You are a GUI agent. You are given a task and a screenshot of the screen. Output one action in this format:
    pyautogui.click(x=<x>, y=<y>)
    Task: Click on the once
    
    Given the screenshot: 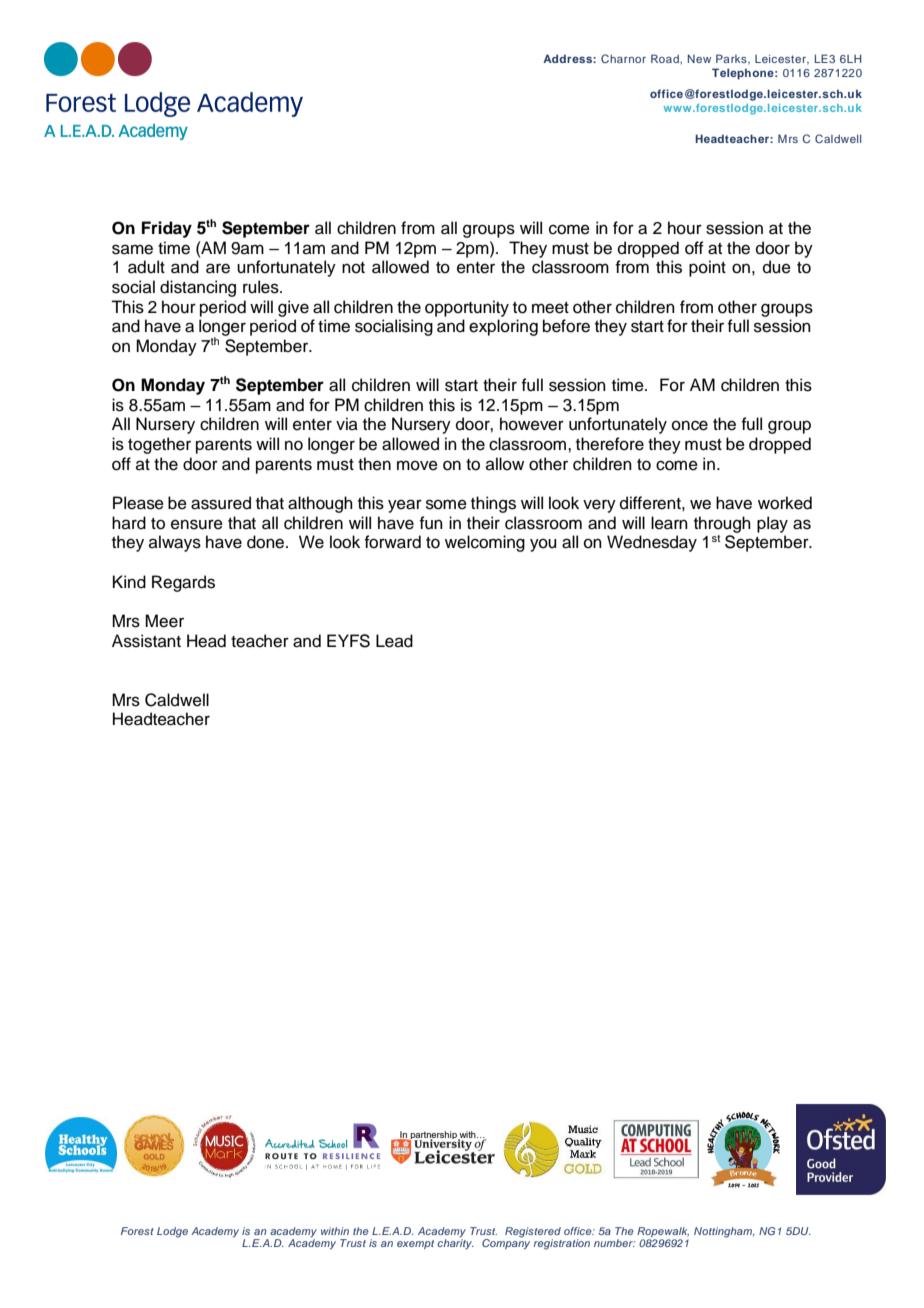 What is the action you would take?
    pyautogui.click(x=690, y=425)
